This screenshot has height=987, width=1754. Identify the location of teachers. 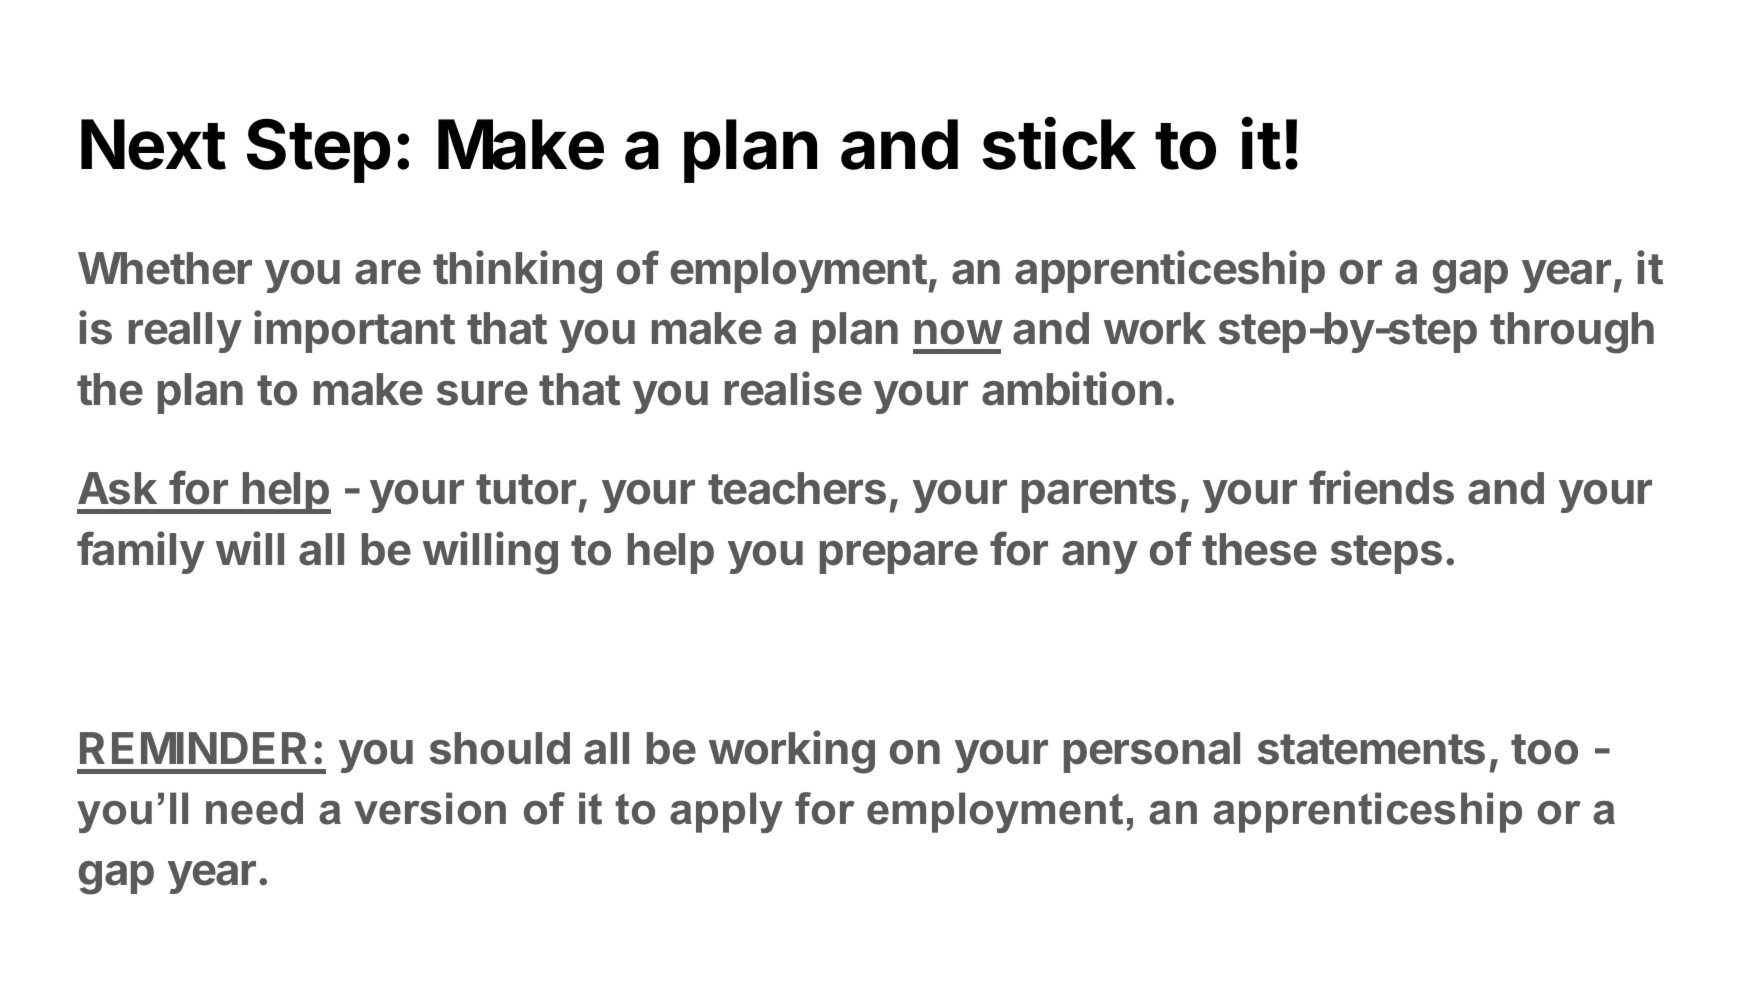
(797, 488).
